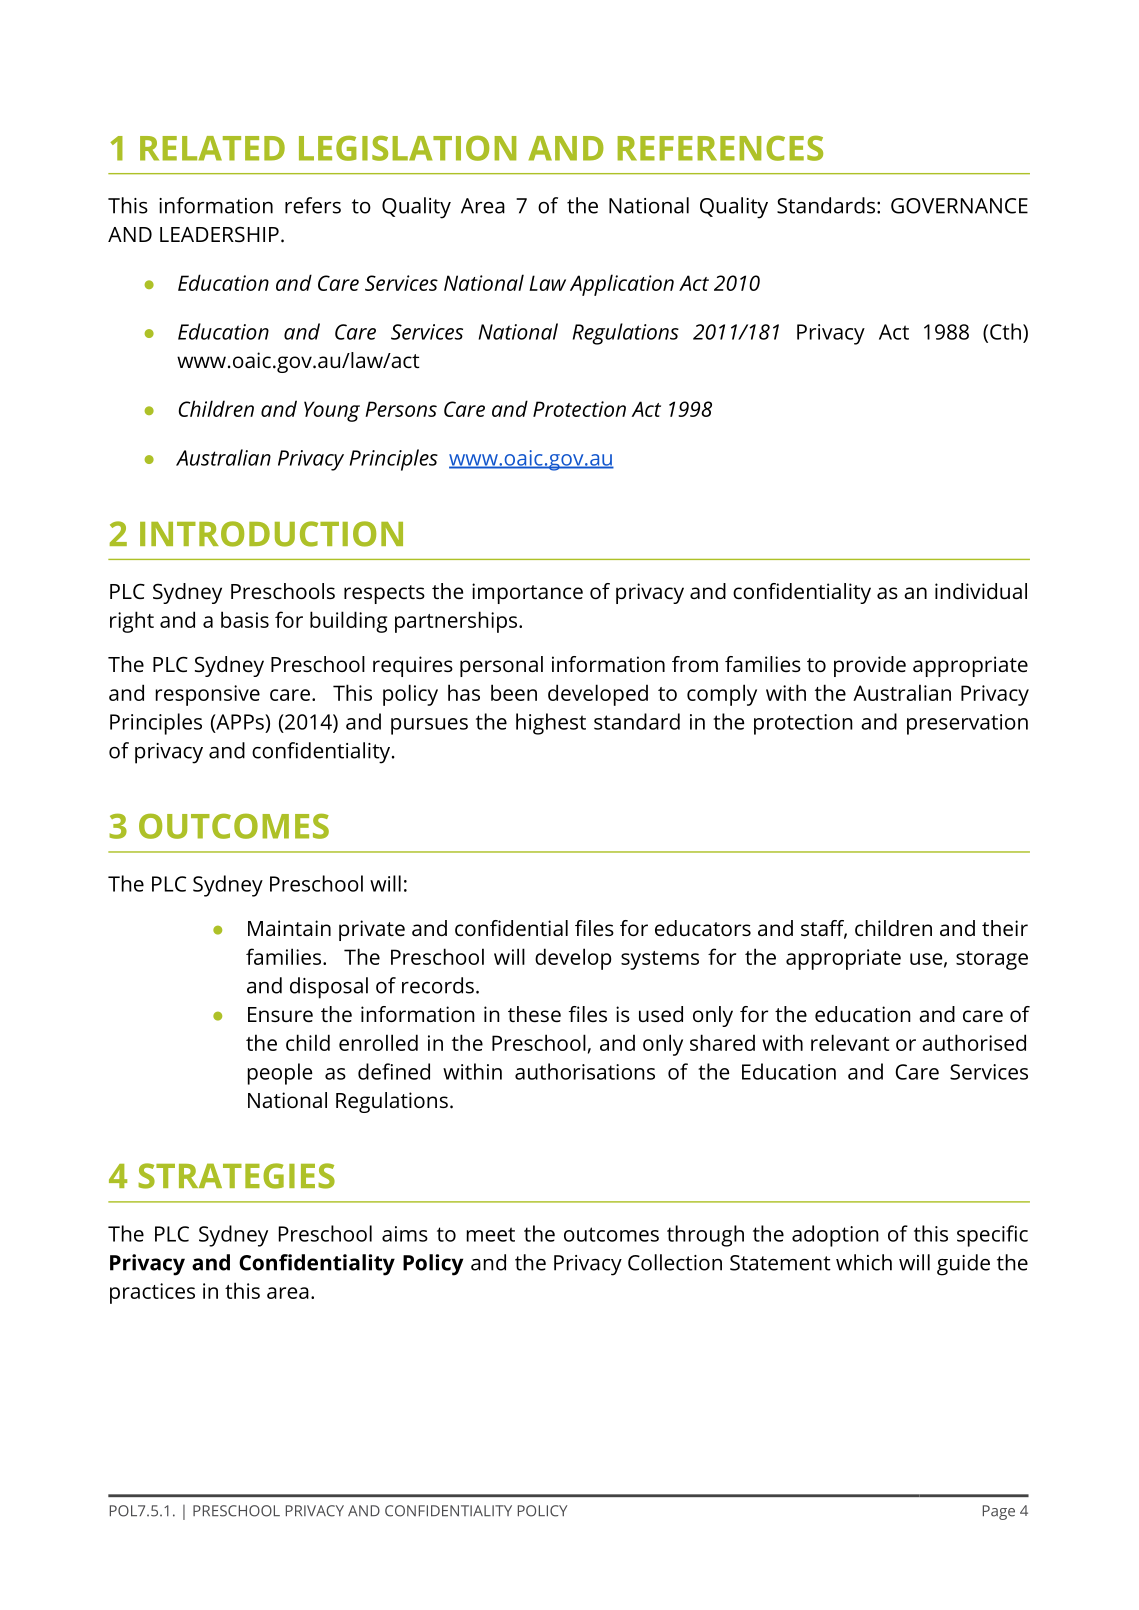 Image resolution: width=1139 pixels, height=1610 pixels. What do you see at coordinates (824, 929) in the image?
I see `staff` at bounding box center [824, 929].
